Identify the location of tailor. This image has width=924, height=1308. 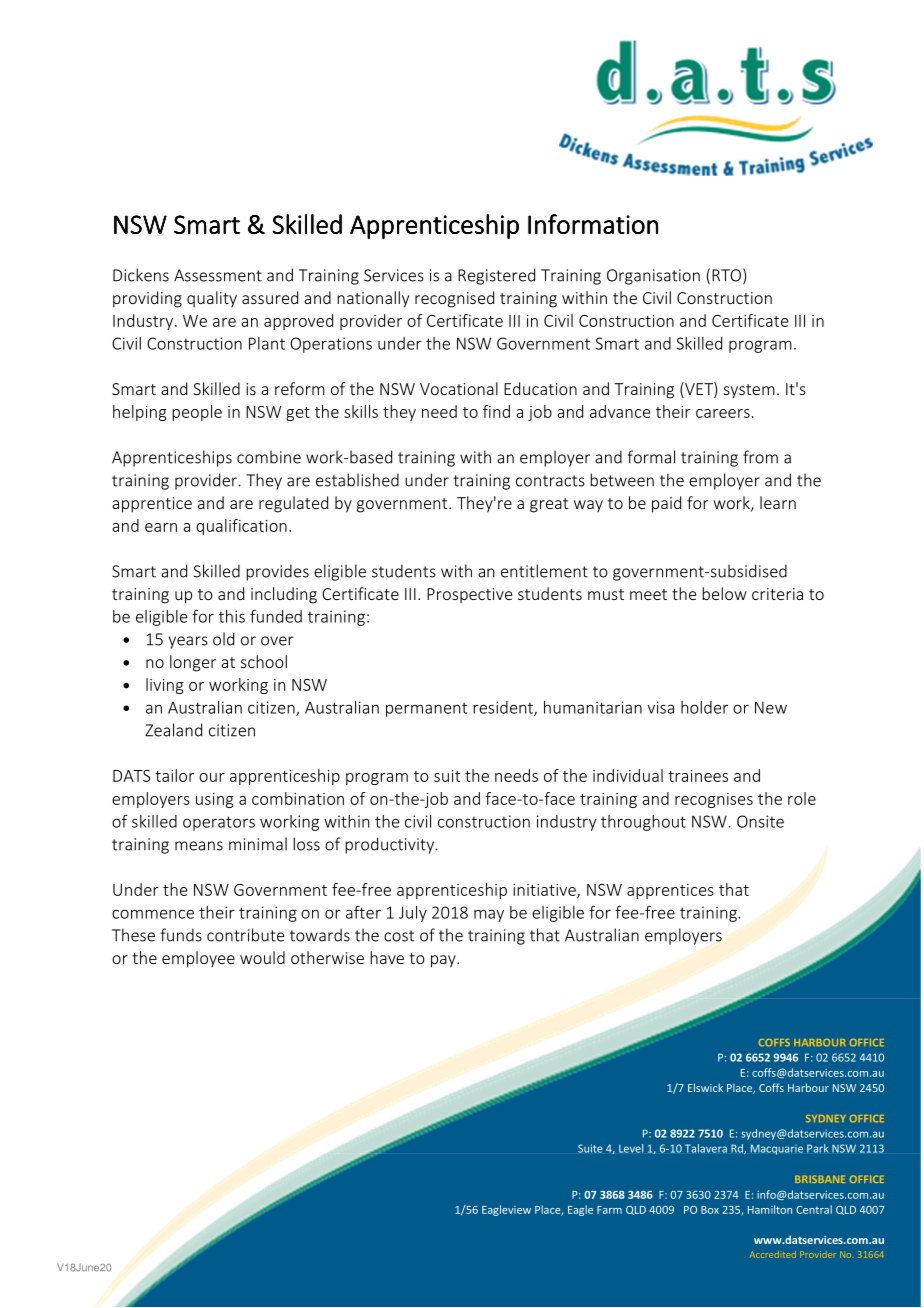
(174, 775).
